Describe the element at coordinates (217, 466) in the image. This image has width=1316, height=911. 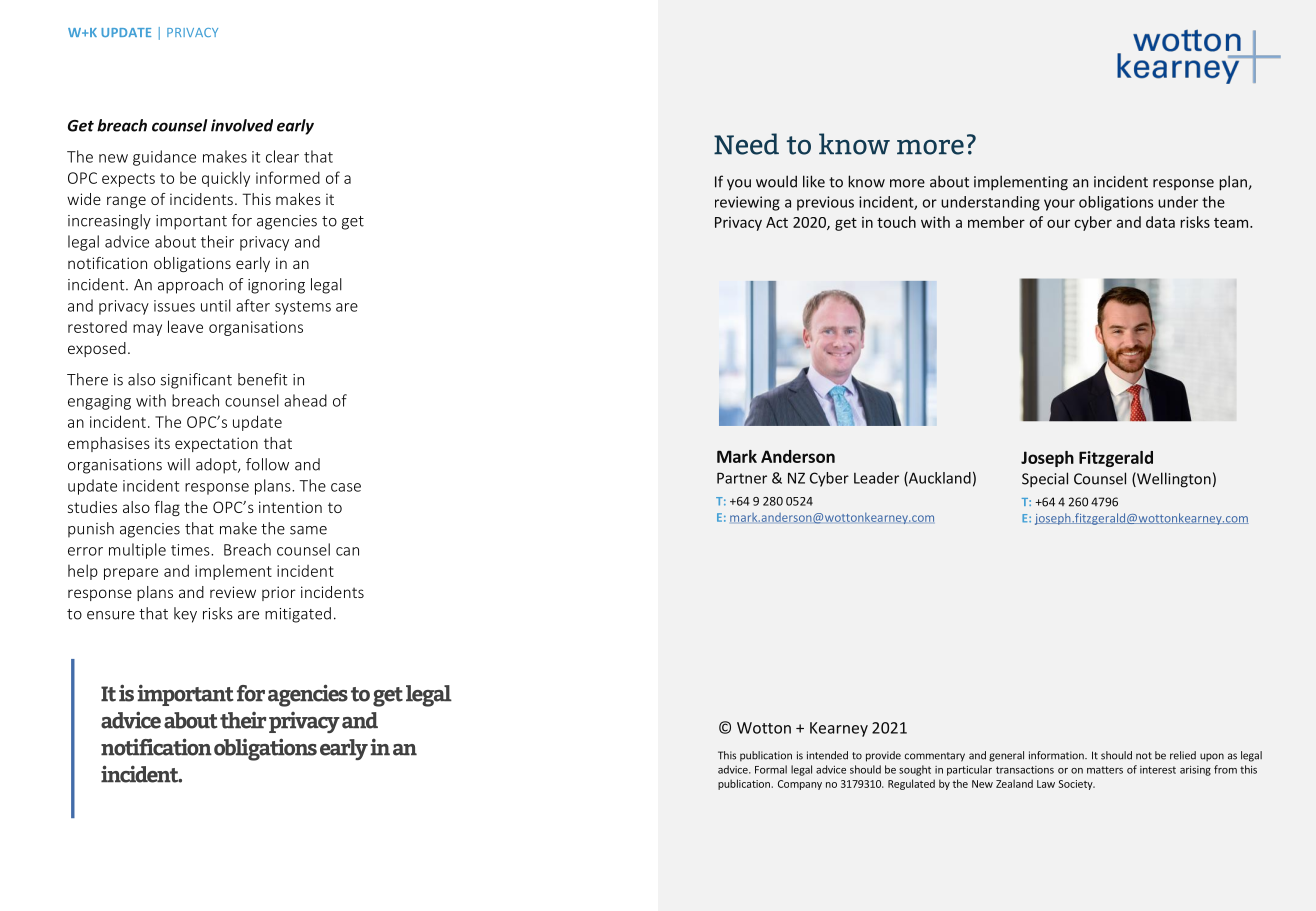
I see `adopt` at that location.
